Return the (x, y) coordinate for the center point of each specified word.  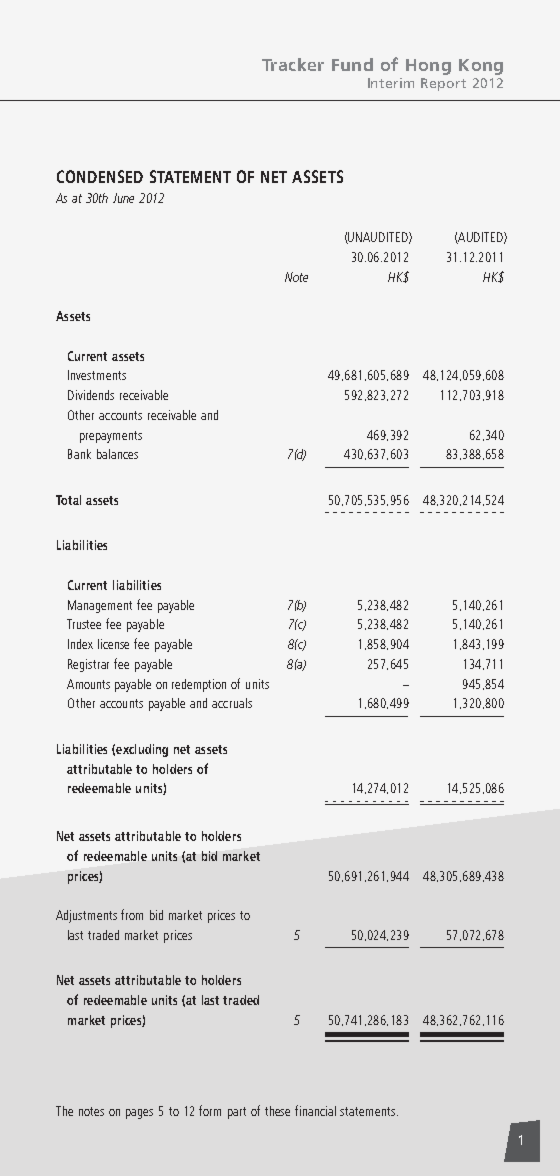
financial (315, 1110)
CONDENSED (100, 176)
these (277, 1111)
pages (139, 1114)
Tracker (293, 64)
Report (443, 84)
